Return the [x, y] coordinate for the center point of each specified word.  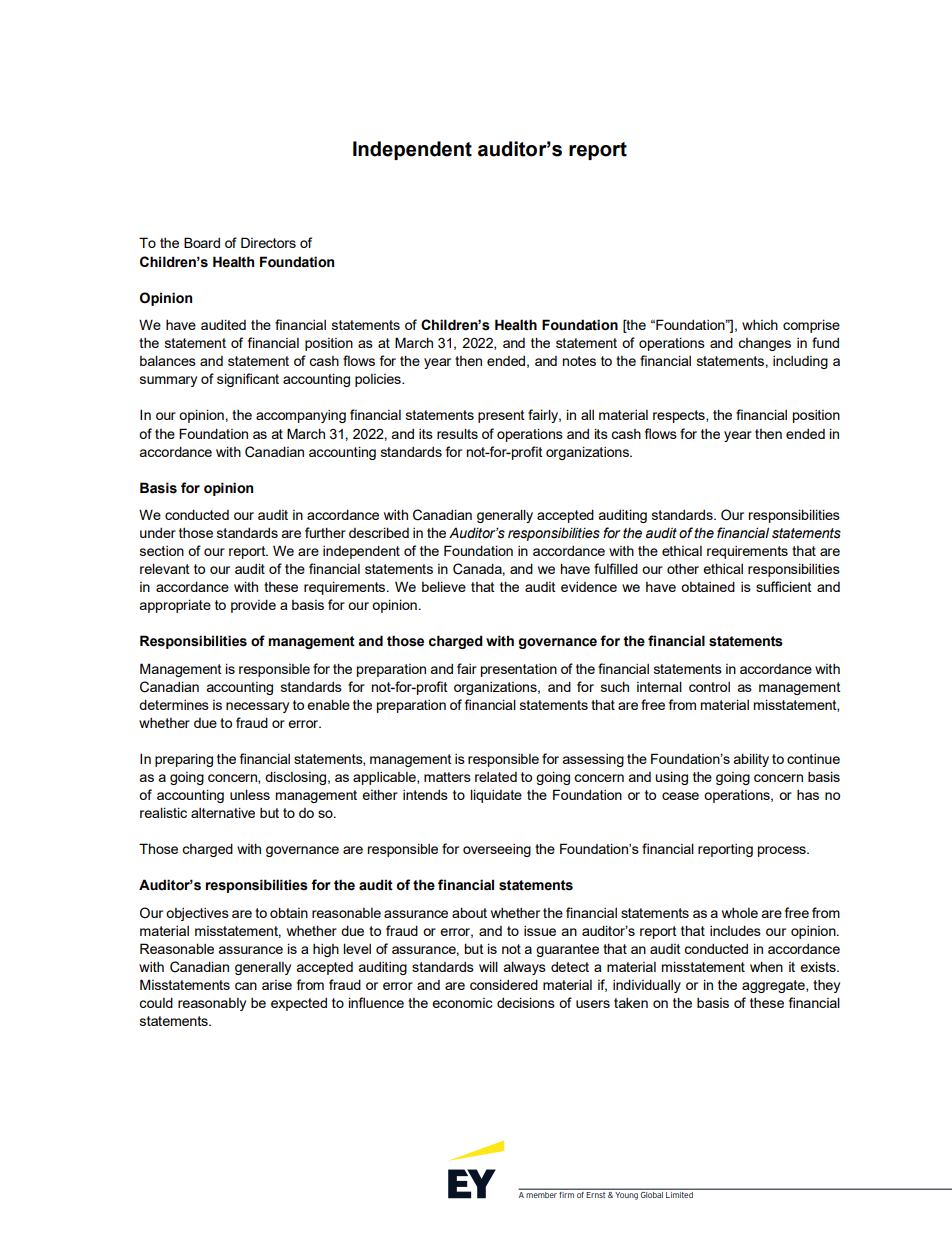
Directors [268, 242]
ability [751, 760]
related [496, 777]
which [760, 325]
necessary [257, 707]
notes [579, 361]
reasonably [212, 1004]
